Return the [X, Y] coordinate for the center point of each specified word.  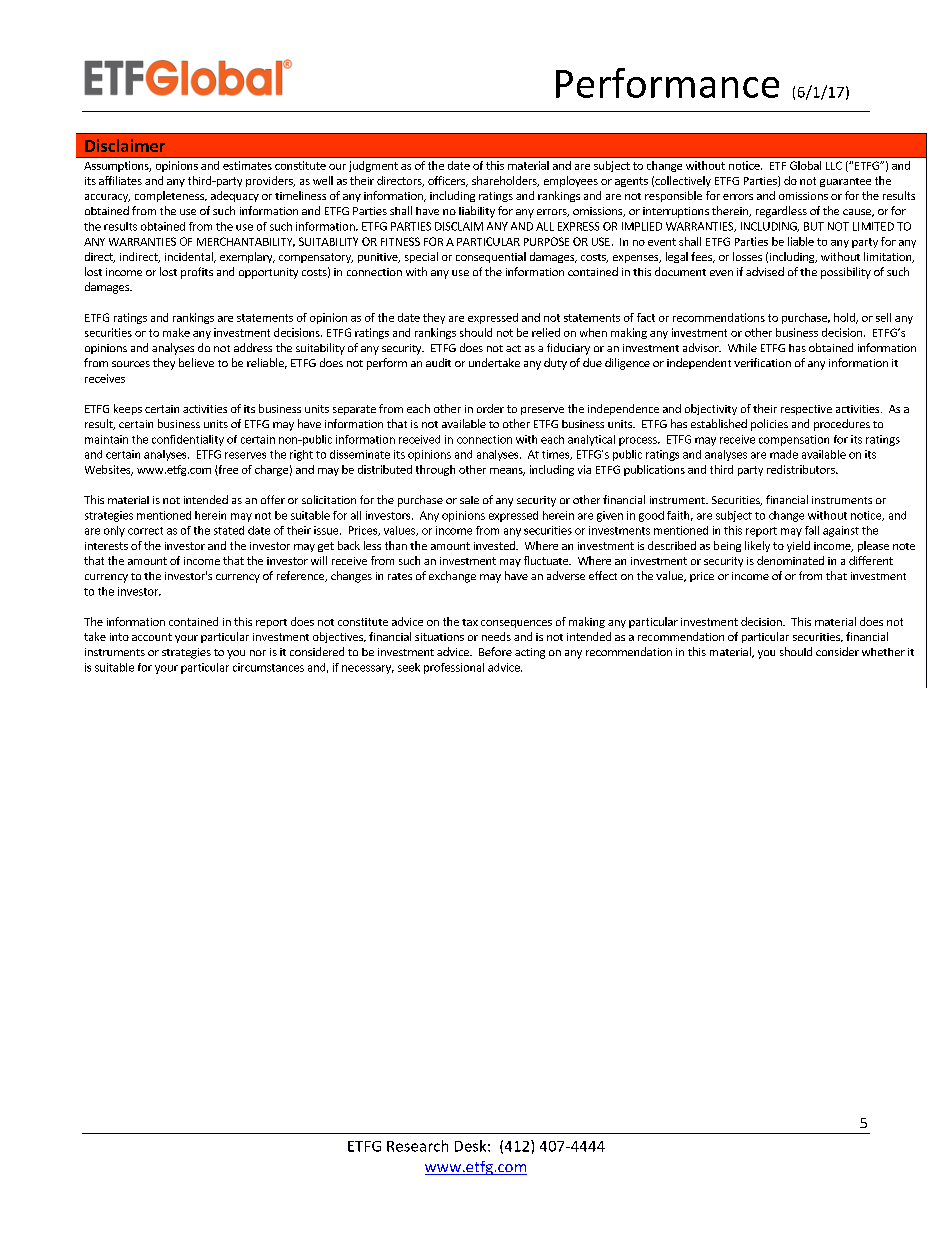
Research [417, 1146]
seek [409, 667]
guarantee [845, 182]
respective [806, 410]
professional [454, 668]
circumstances [268, 667]
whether [883, 652]
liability [477, 212]
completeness [170, 196]
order [490, 408]
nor [258, 653]
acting [530, 653]
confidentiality [188, 440]
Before [495, 651]
